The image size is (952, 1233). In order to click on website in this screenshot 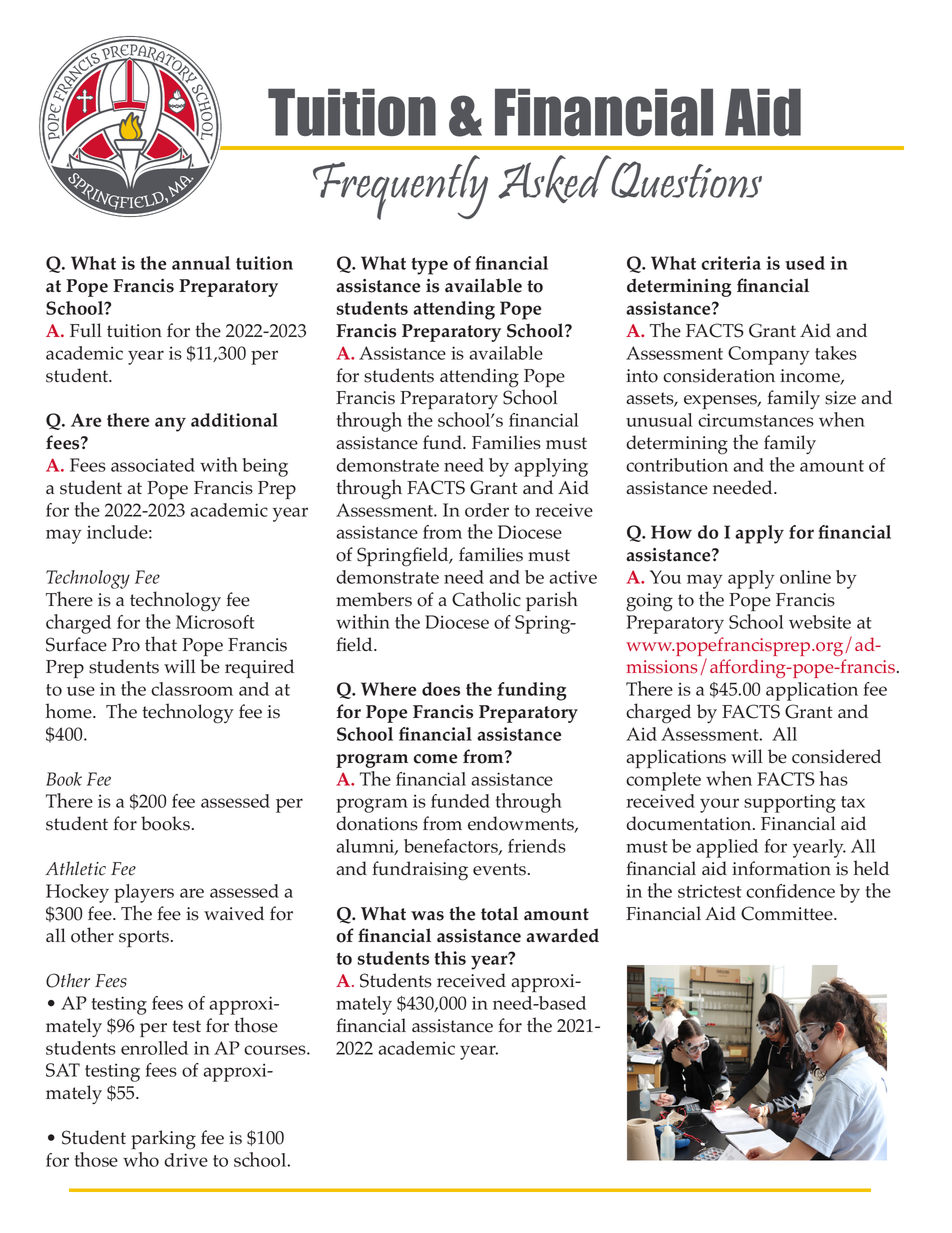, I will do `click(820, 622)`.
